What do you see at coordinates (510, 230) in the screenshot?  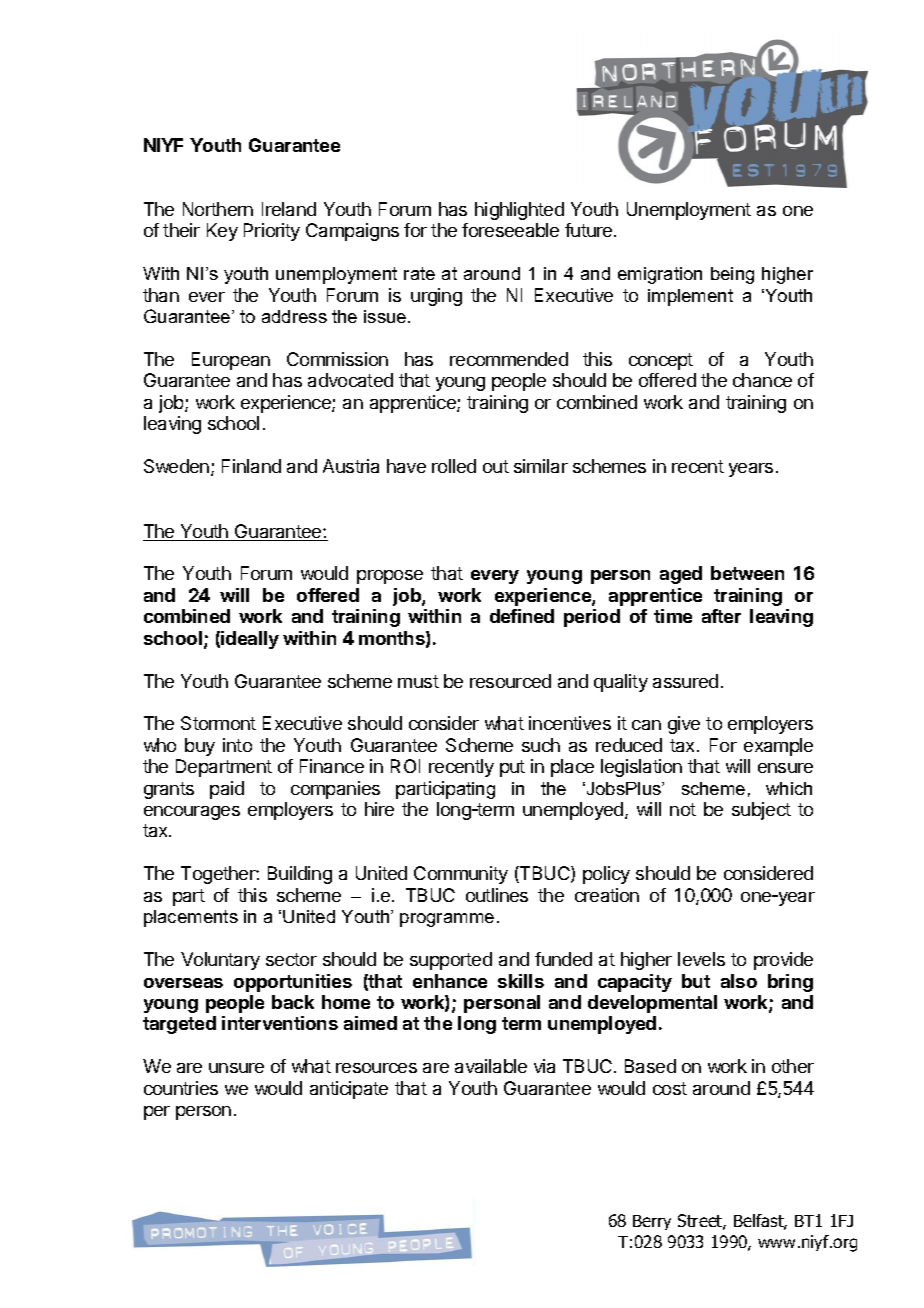 I see `foreseeable` at bounding box center [510, 230].
